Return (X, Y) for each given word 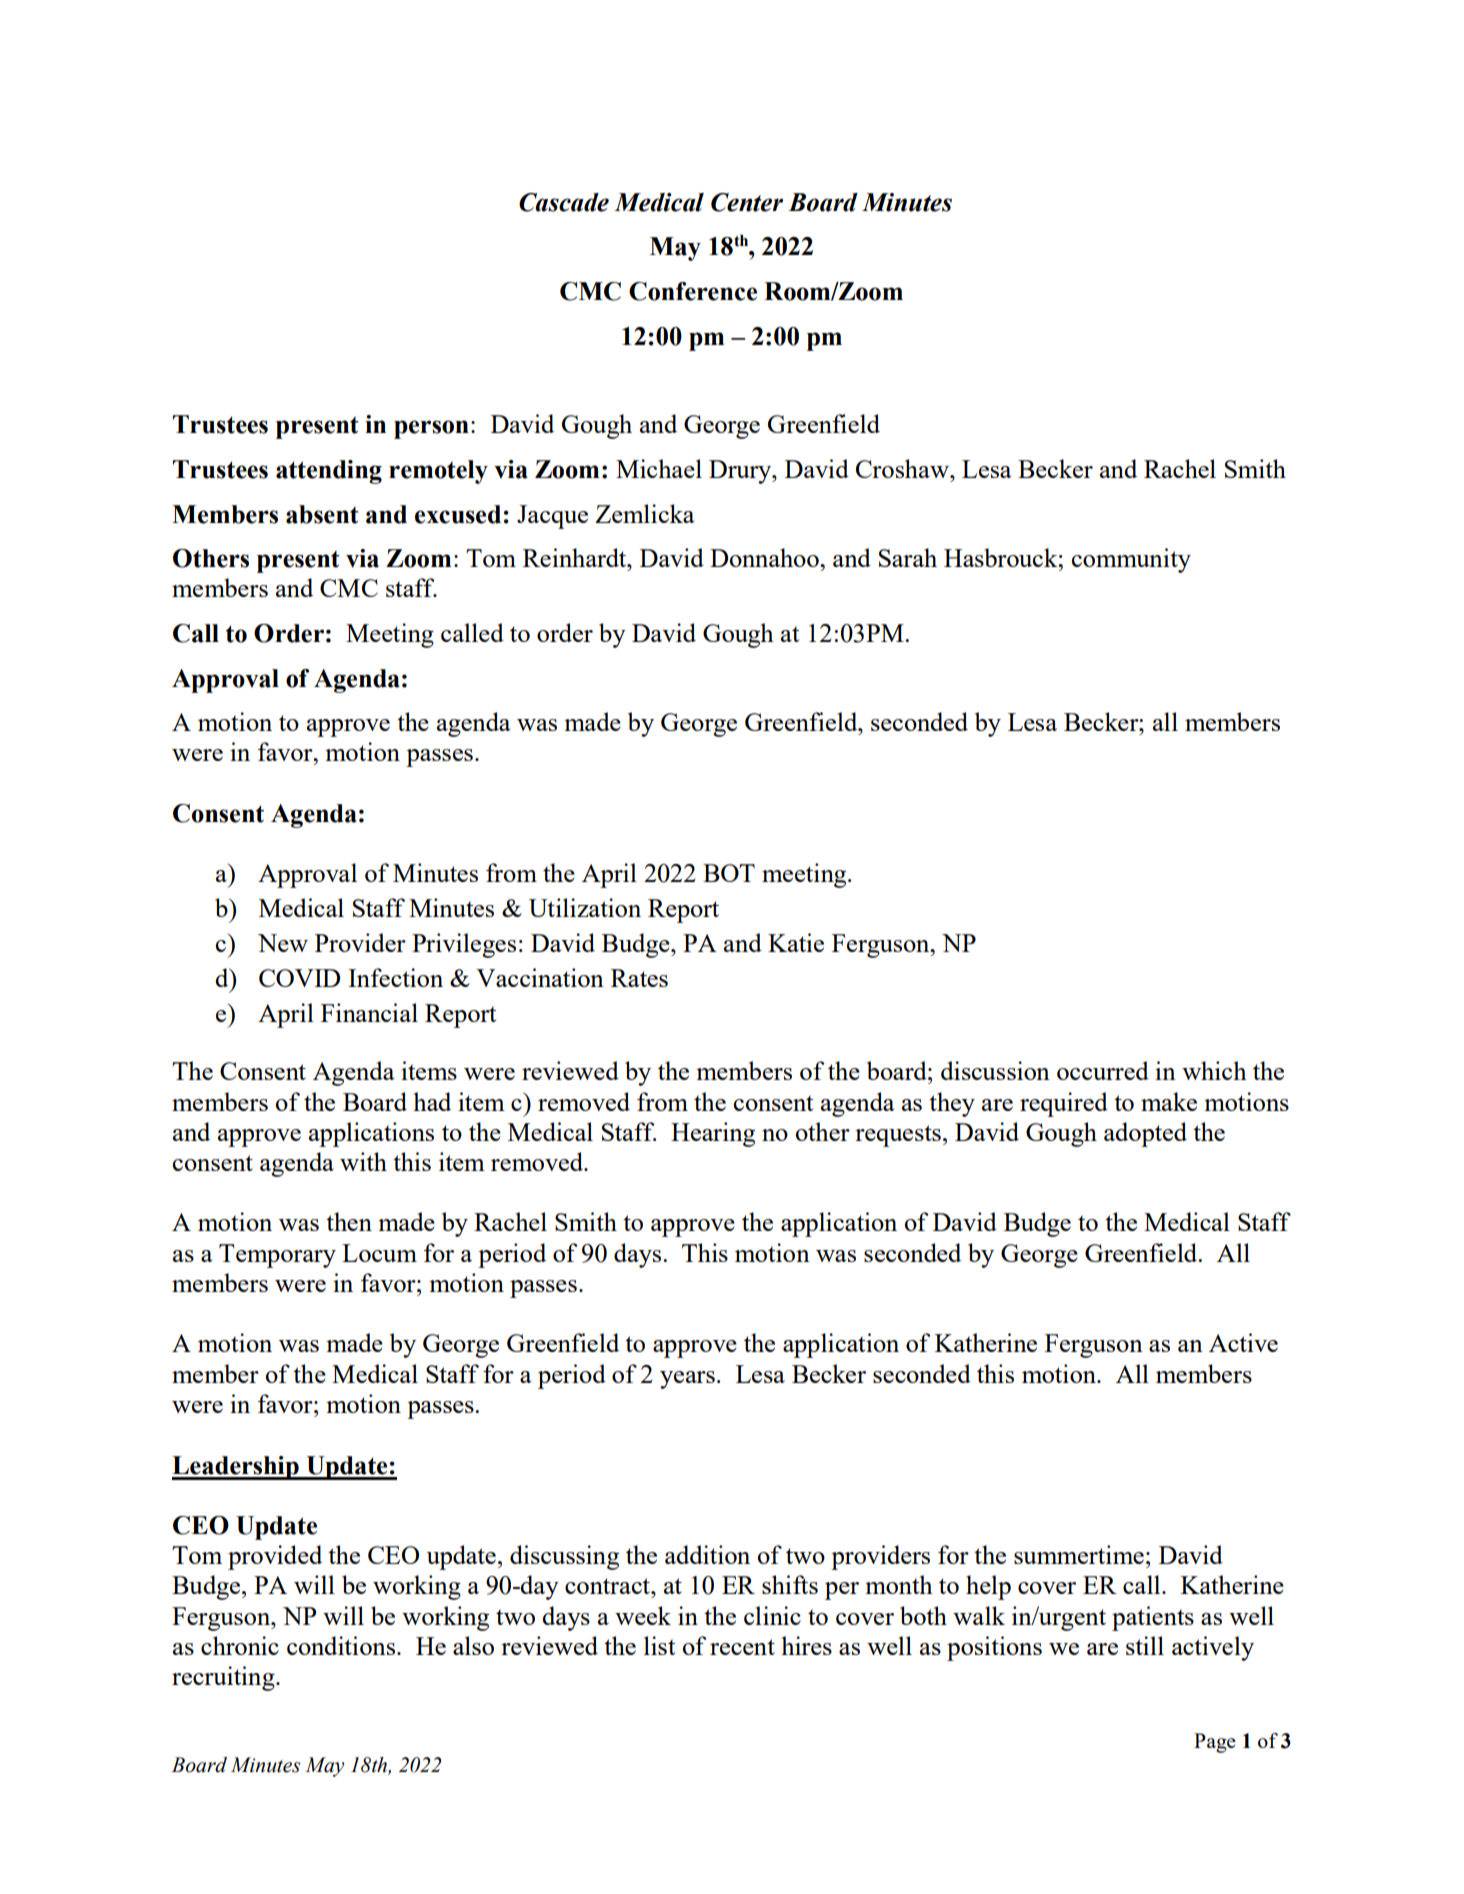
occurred (1103, 1070)
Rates (639, 978)
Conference (693, 291)
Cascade (564, 202)
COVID (299, 978)
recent (742, 1647)
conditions (341, 1645)
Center (747, 202)
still (1145, 1645)
